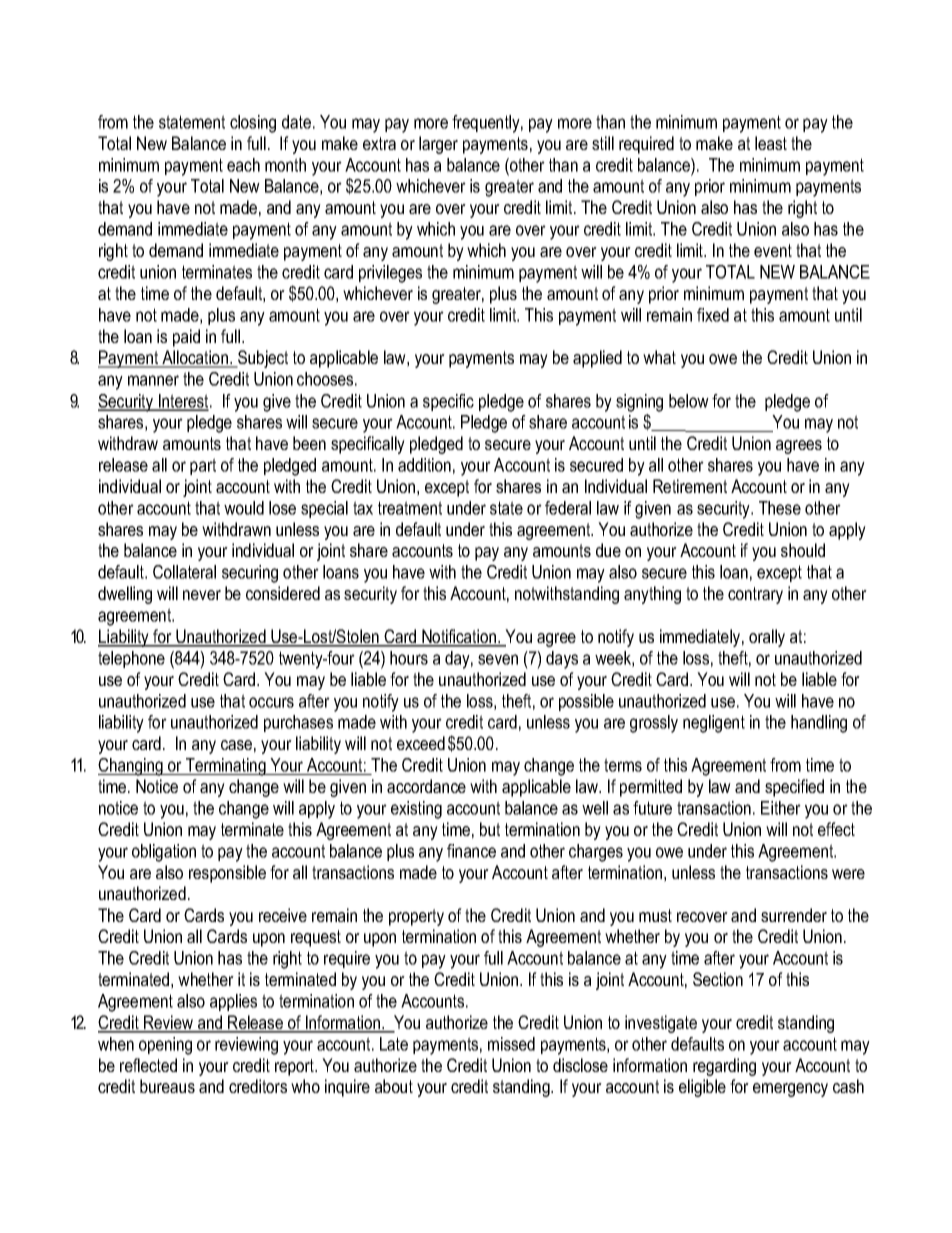 The image size is (952, 1233). I want to click on would, so click(244, 508).
